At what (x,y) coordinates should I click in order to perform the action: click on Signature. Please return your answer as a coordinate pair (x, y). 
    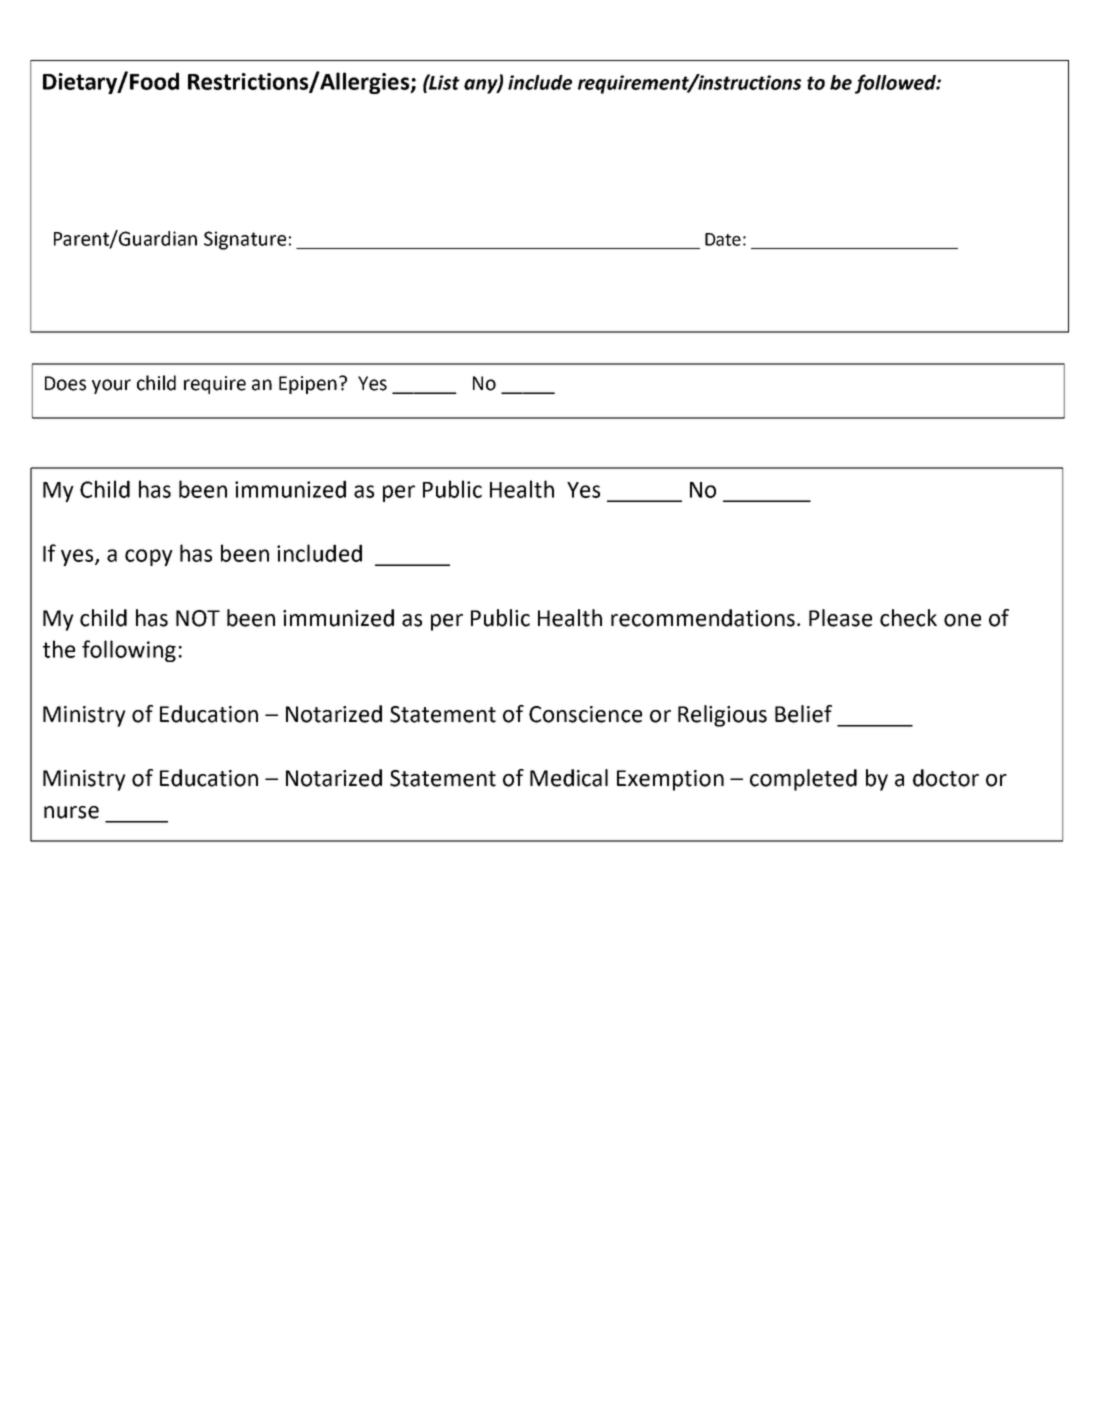
    Looking at the image, I should click on (245, 240).
